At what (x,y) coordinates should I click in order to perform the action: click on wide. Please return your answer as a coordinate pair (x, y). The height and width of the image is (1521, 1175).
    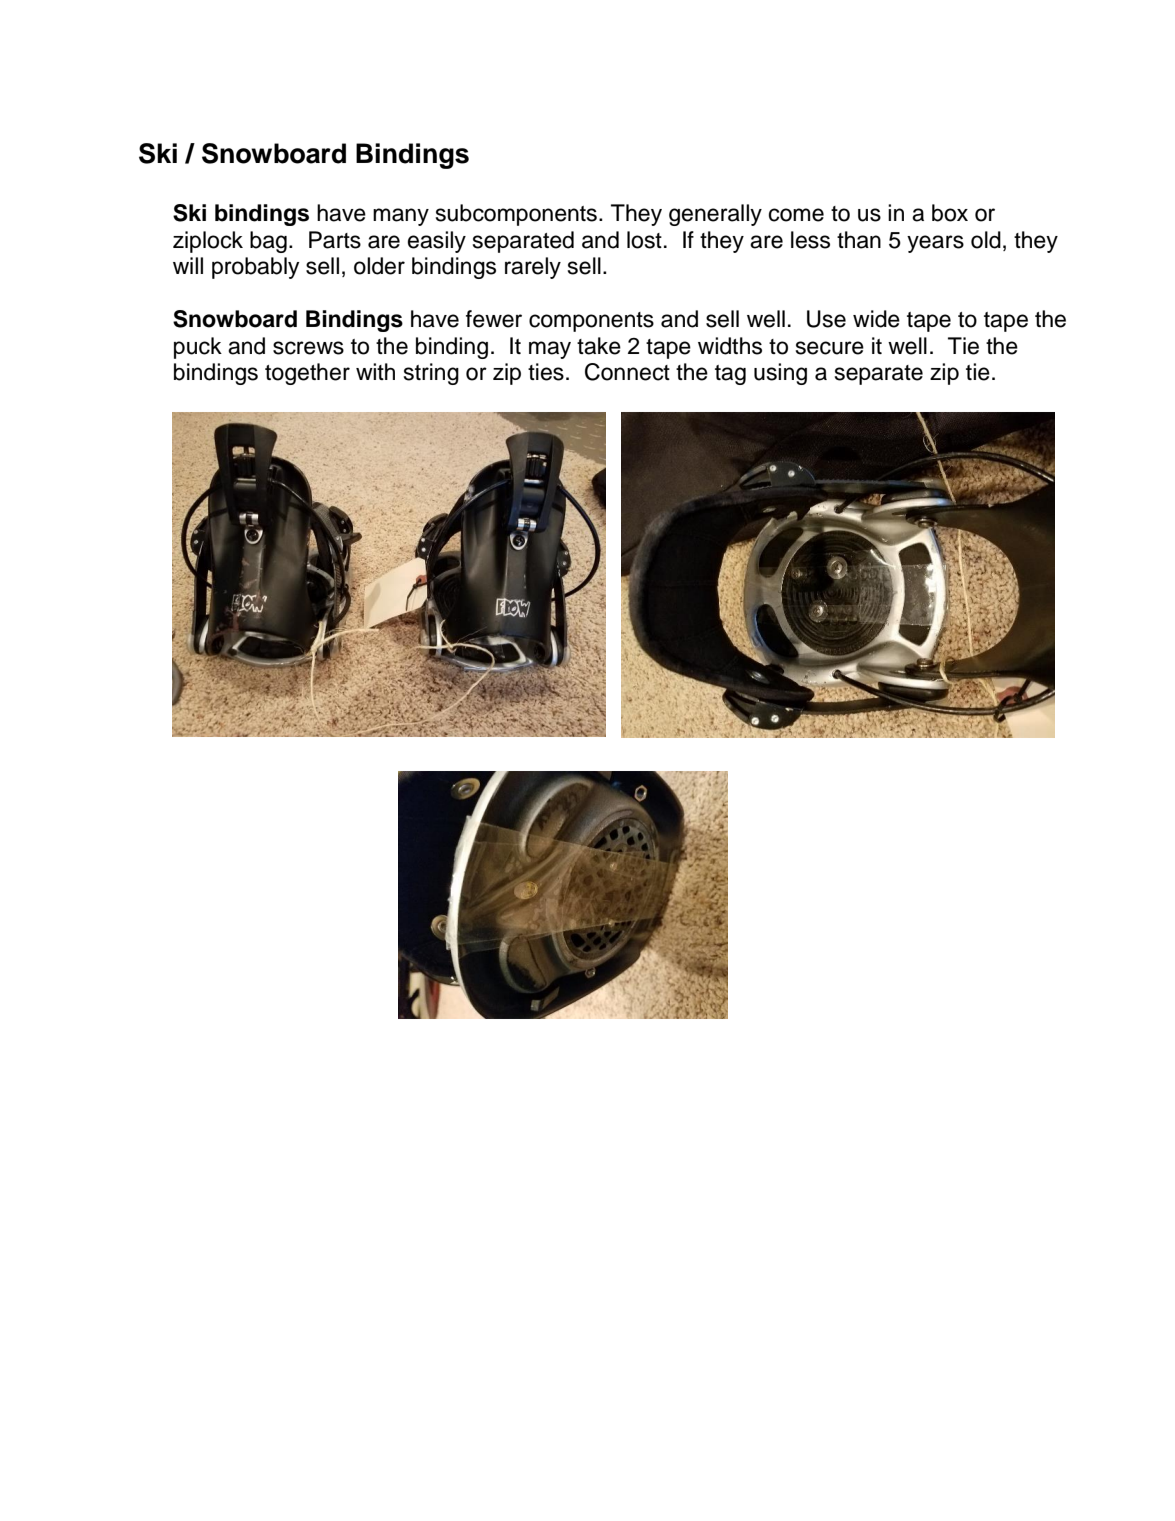
    Looking at the image, I should click on (876, 319).
